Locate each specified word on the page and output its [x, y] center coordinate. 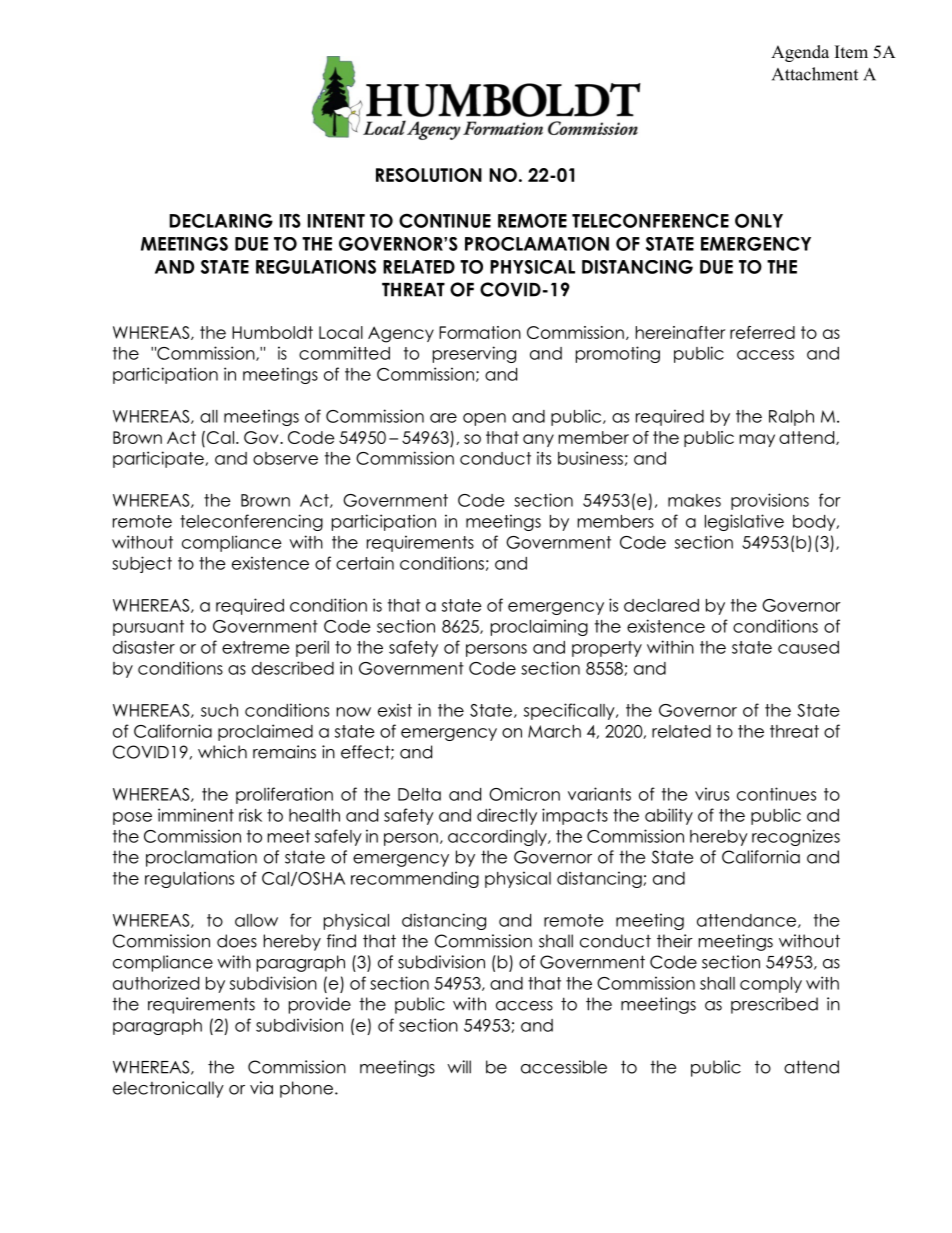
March [554, 731]
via [261, 1088]
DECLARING [221, 220]
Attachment [815, 74]
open [484, 419]
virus [712, 794]
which [222, 752]
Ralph [791, 418]
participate [159, 459]
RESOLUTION [429, 175]
